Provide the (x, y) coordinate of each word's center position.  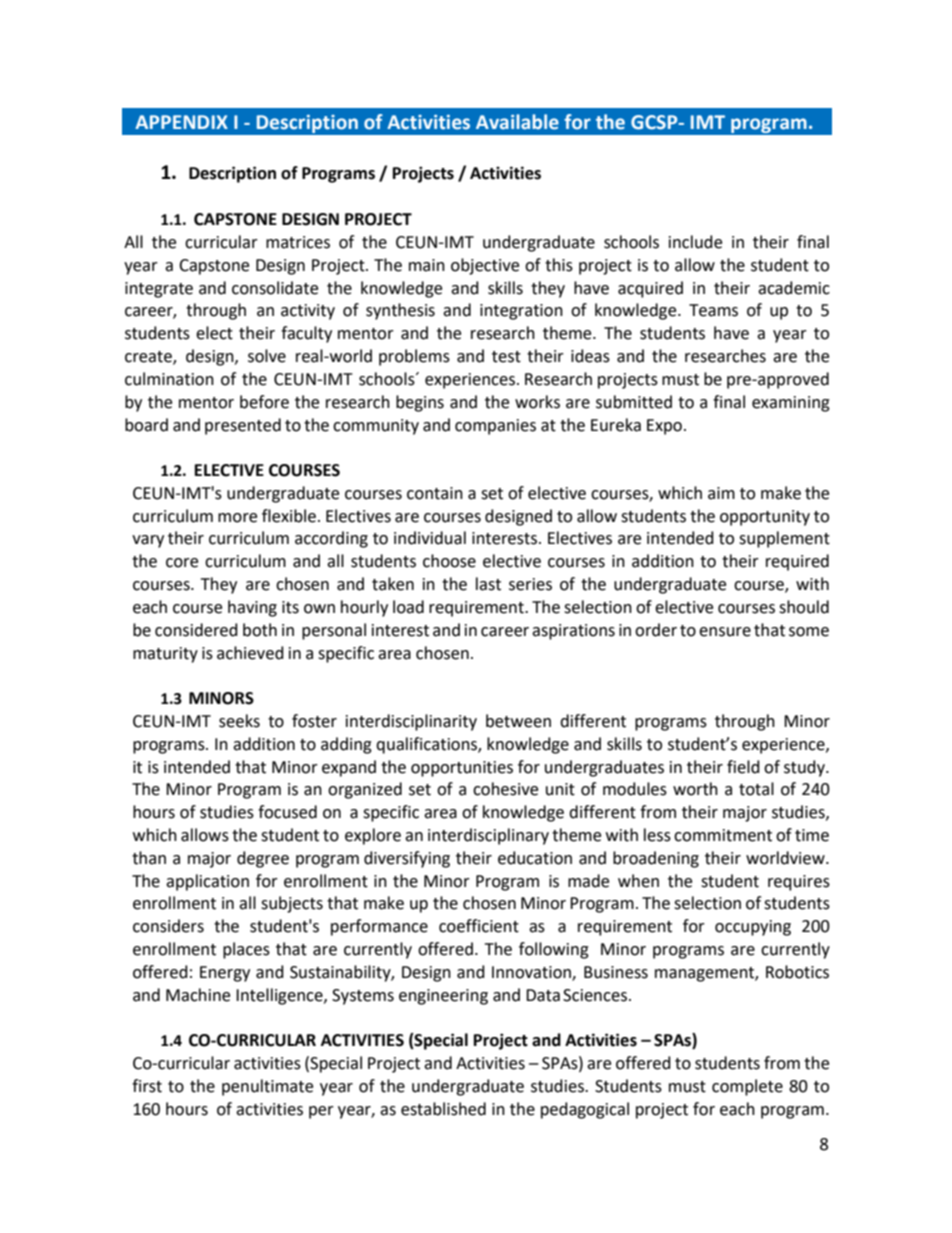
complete (747, 1087)
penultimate (267, 1087)
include (695, 242)
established (443, 1109)
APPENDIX (181, 122)
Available (517, 122)
